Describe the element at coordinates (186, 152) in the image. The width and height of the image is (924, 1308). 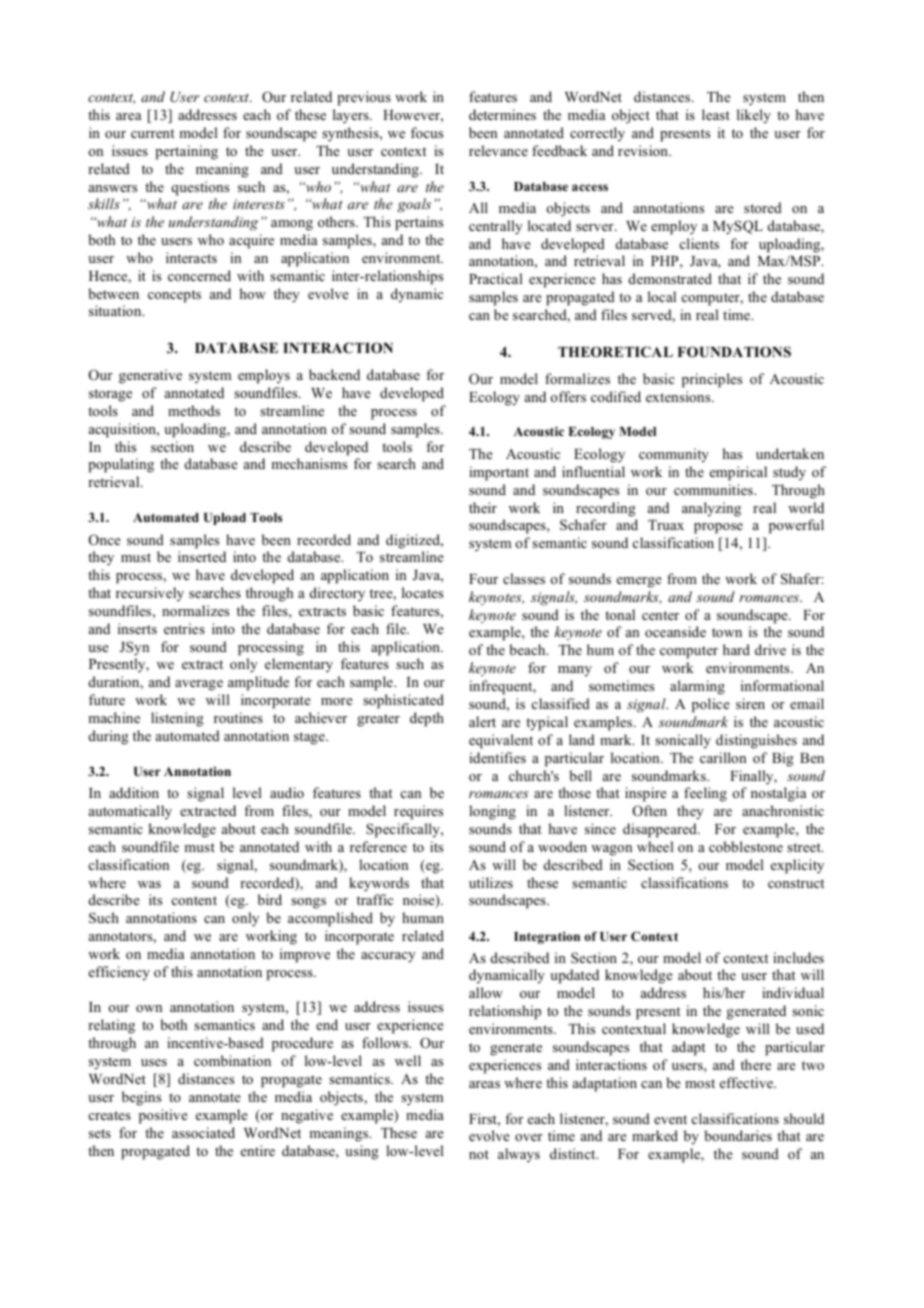
I see `pertaining` at that location.
